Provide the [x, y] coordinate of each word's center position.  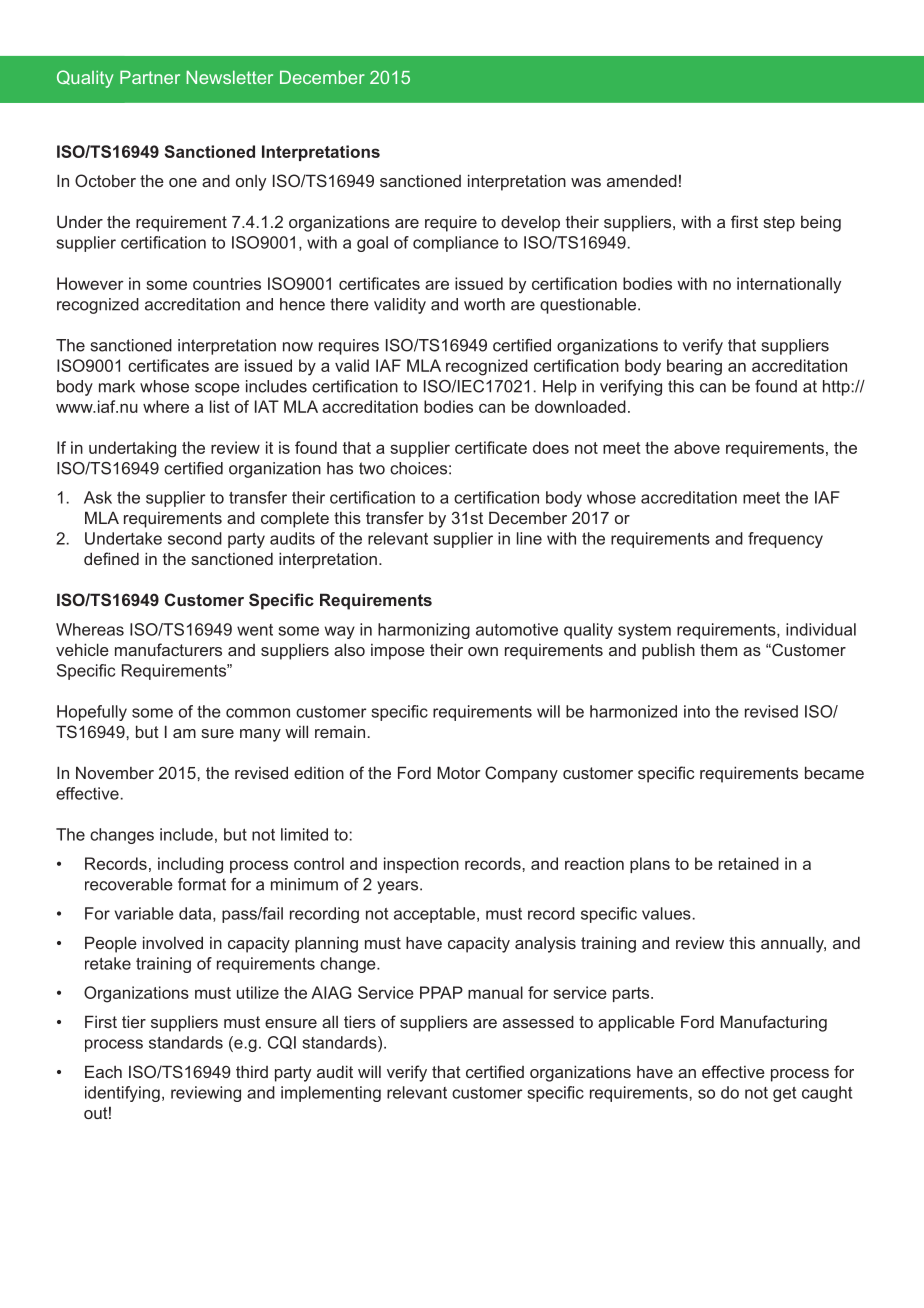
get [784, 1094]
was [586, 182]
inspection [421, 865]
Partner [150, 77]
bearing [694, 367]
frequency [785, 540]
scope [217, 389]
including [190, 865]
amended [642, 180]
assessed [538, 1021]
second [195, 538]
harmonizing [424, 631]
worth [484, 304]
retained [749, 863]
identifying [122, 1094]
